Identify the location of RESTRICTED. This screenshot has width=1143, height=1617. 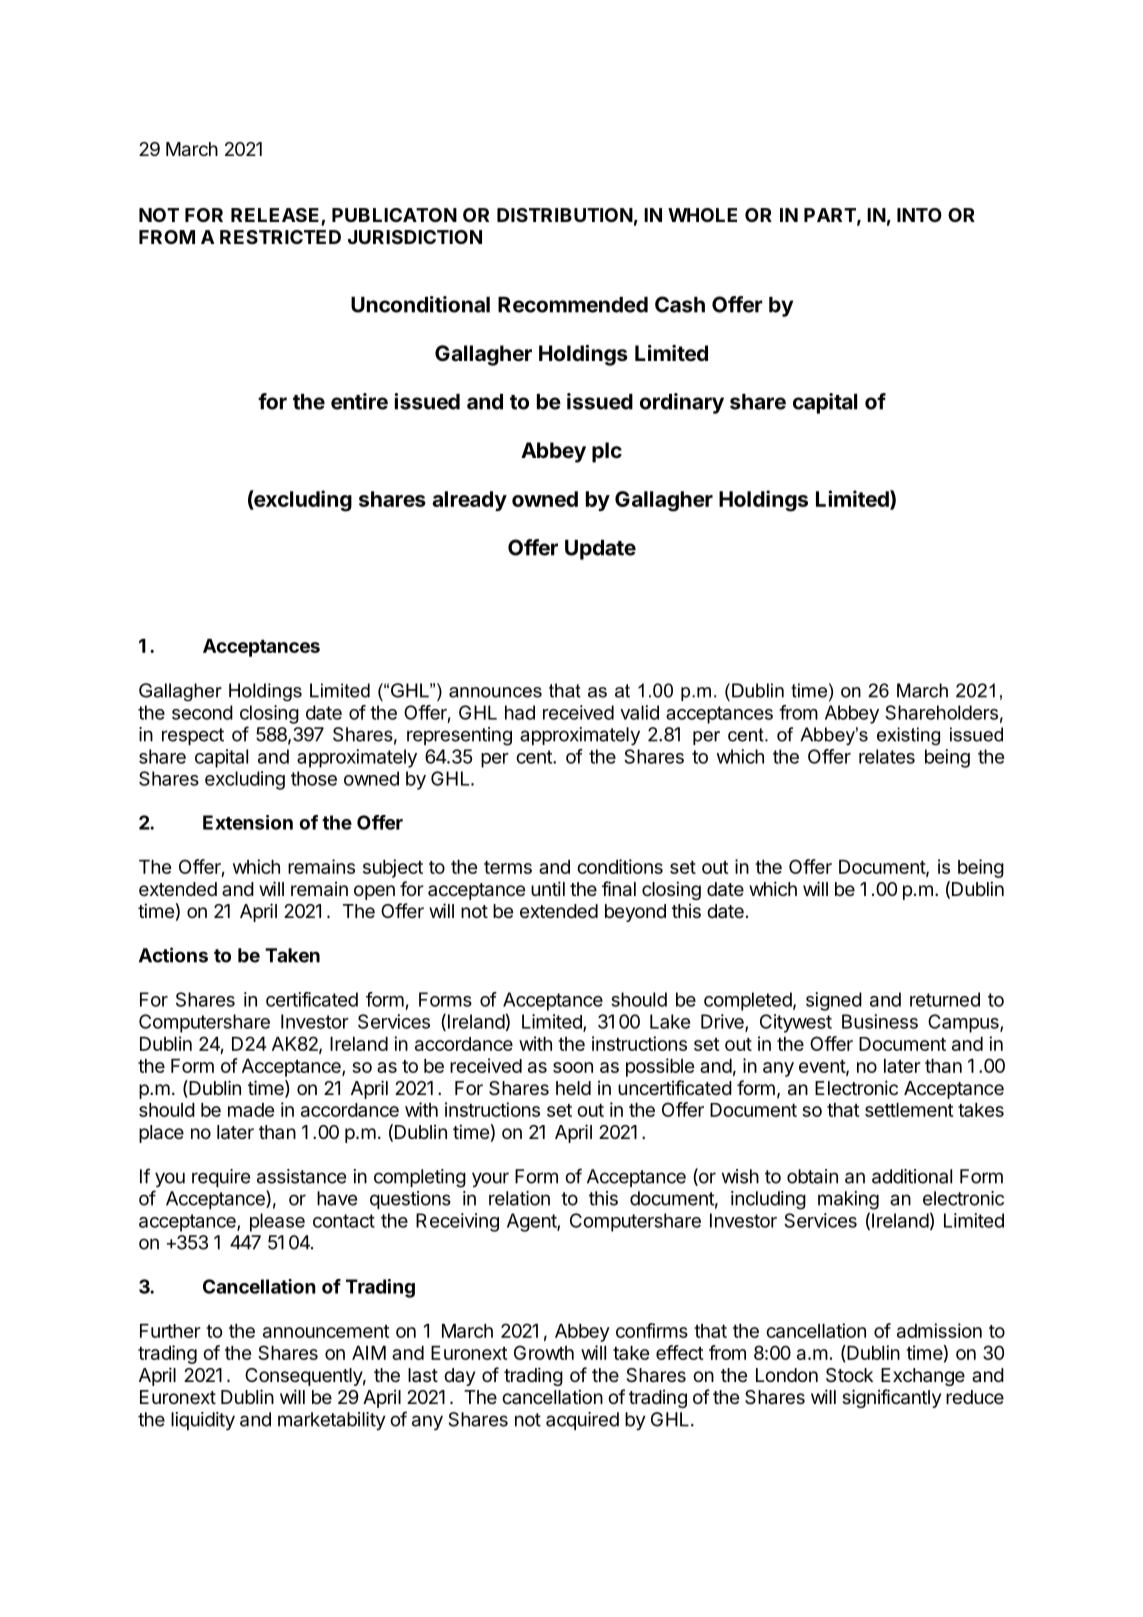
(280, 237).
